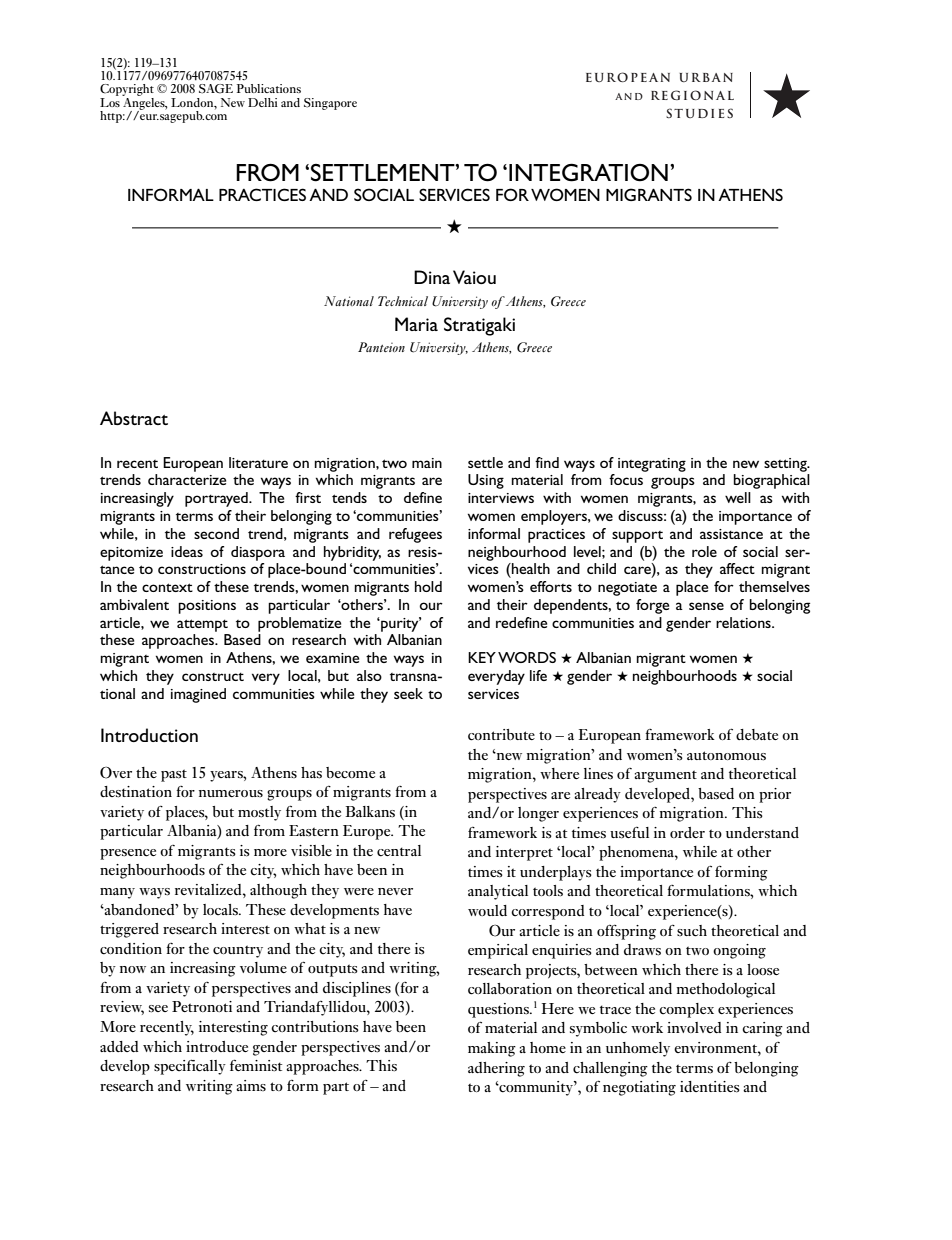 The height and width of the document is (1240, 952). What do you see at coordinates (231, 793) in the document?
I see `numerous` at bounding box center [231, 793].
